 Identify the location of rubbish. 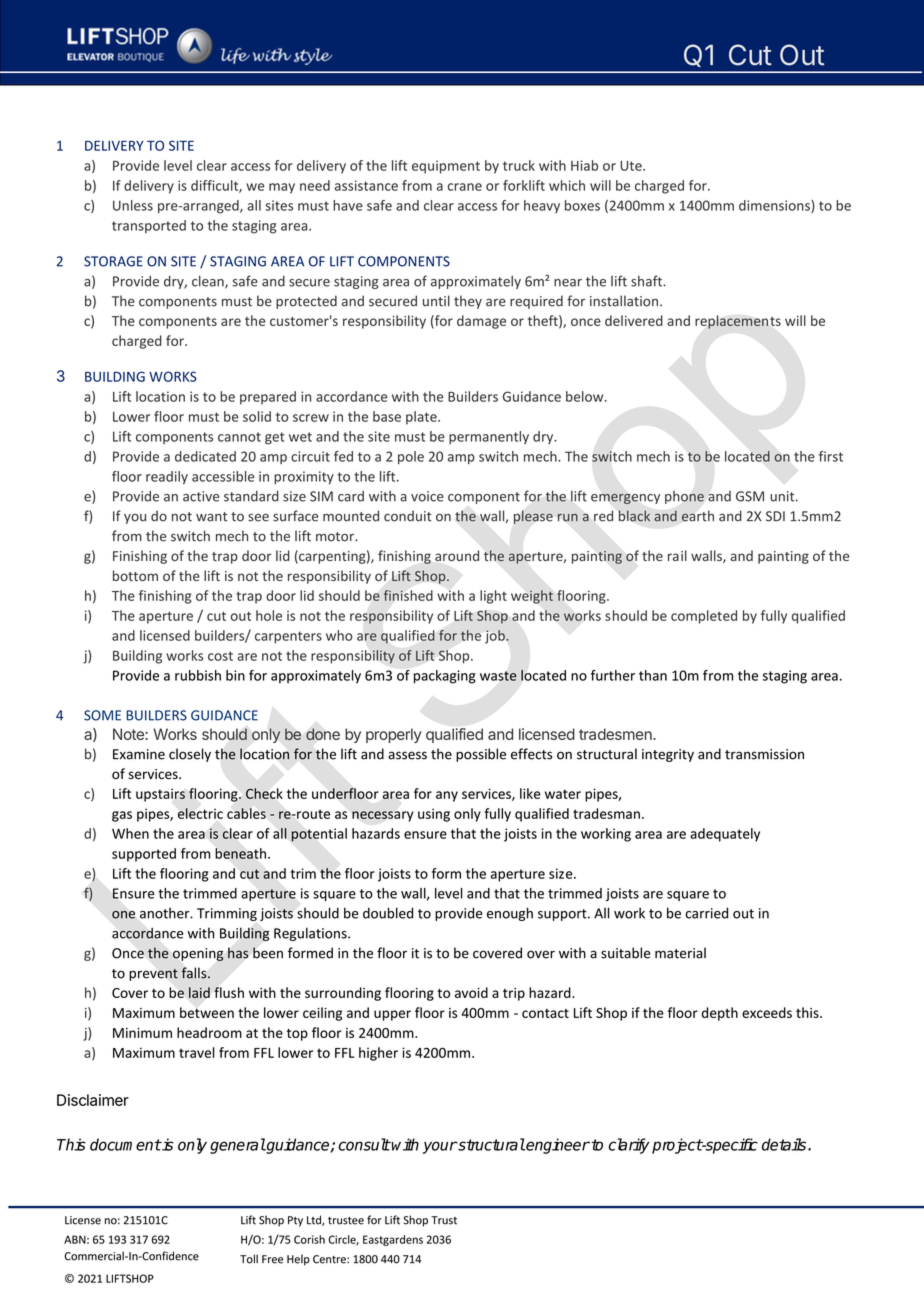
(198, 675).
